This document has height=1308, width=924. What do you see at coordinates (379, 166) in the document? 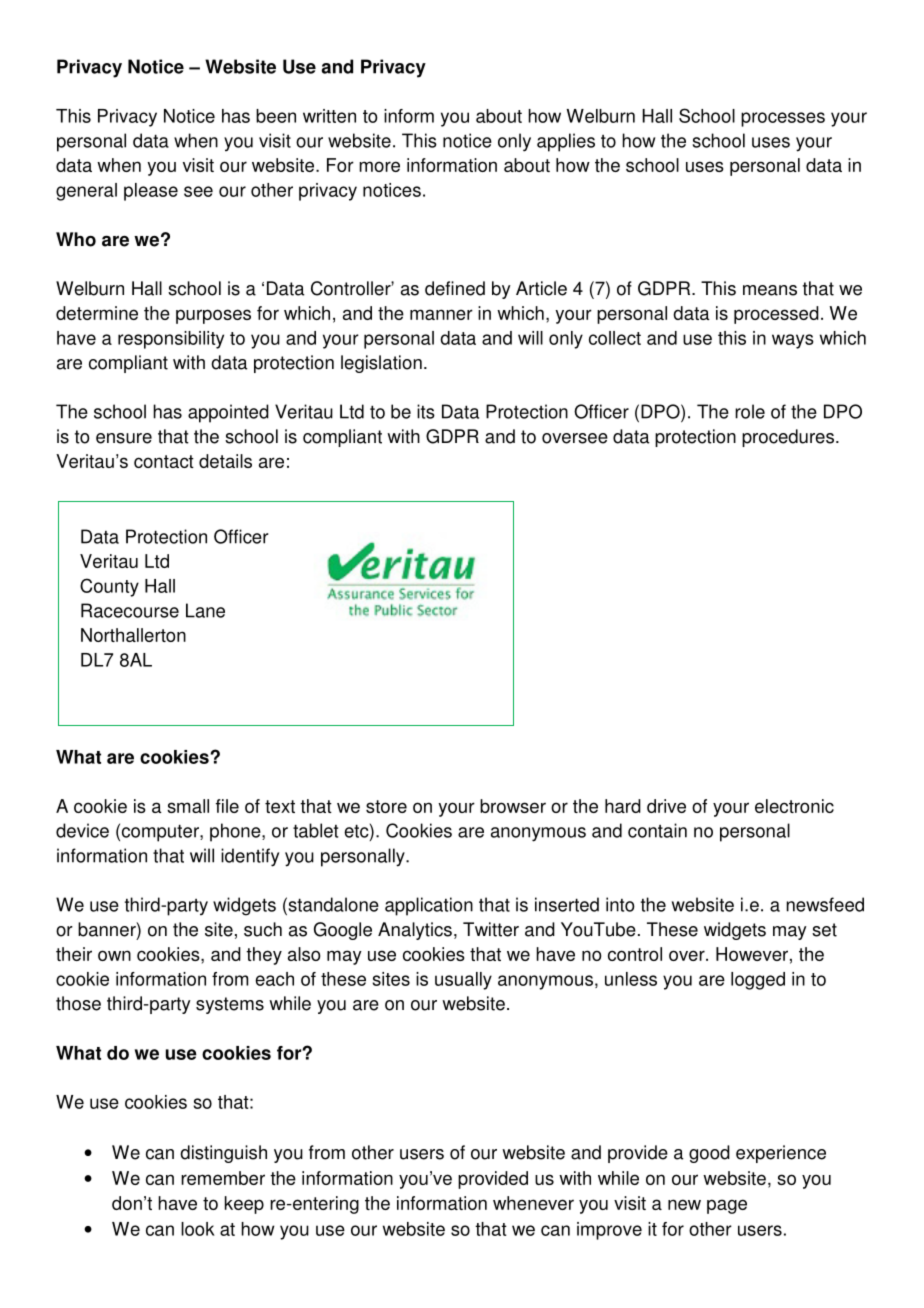
I see `more` at bounding box center [379, 166].
